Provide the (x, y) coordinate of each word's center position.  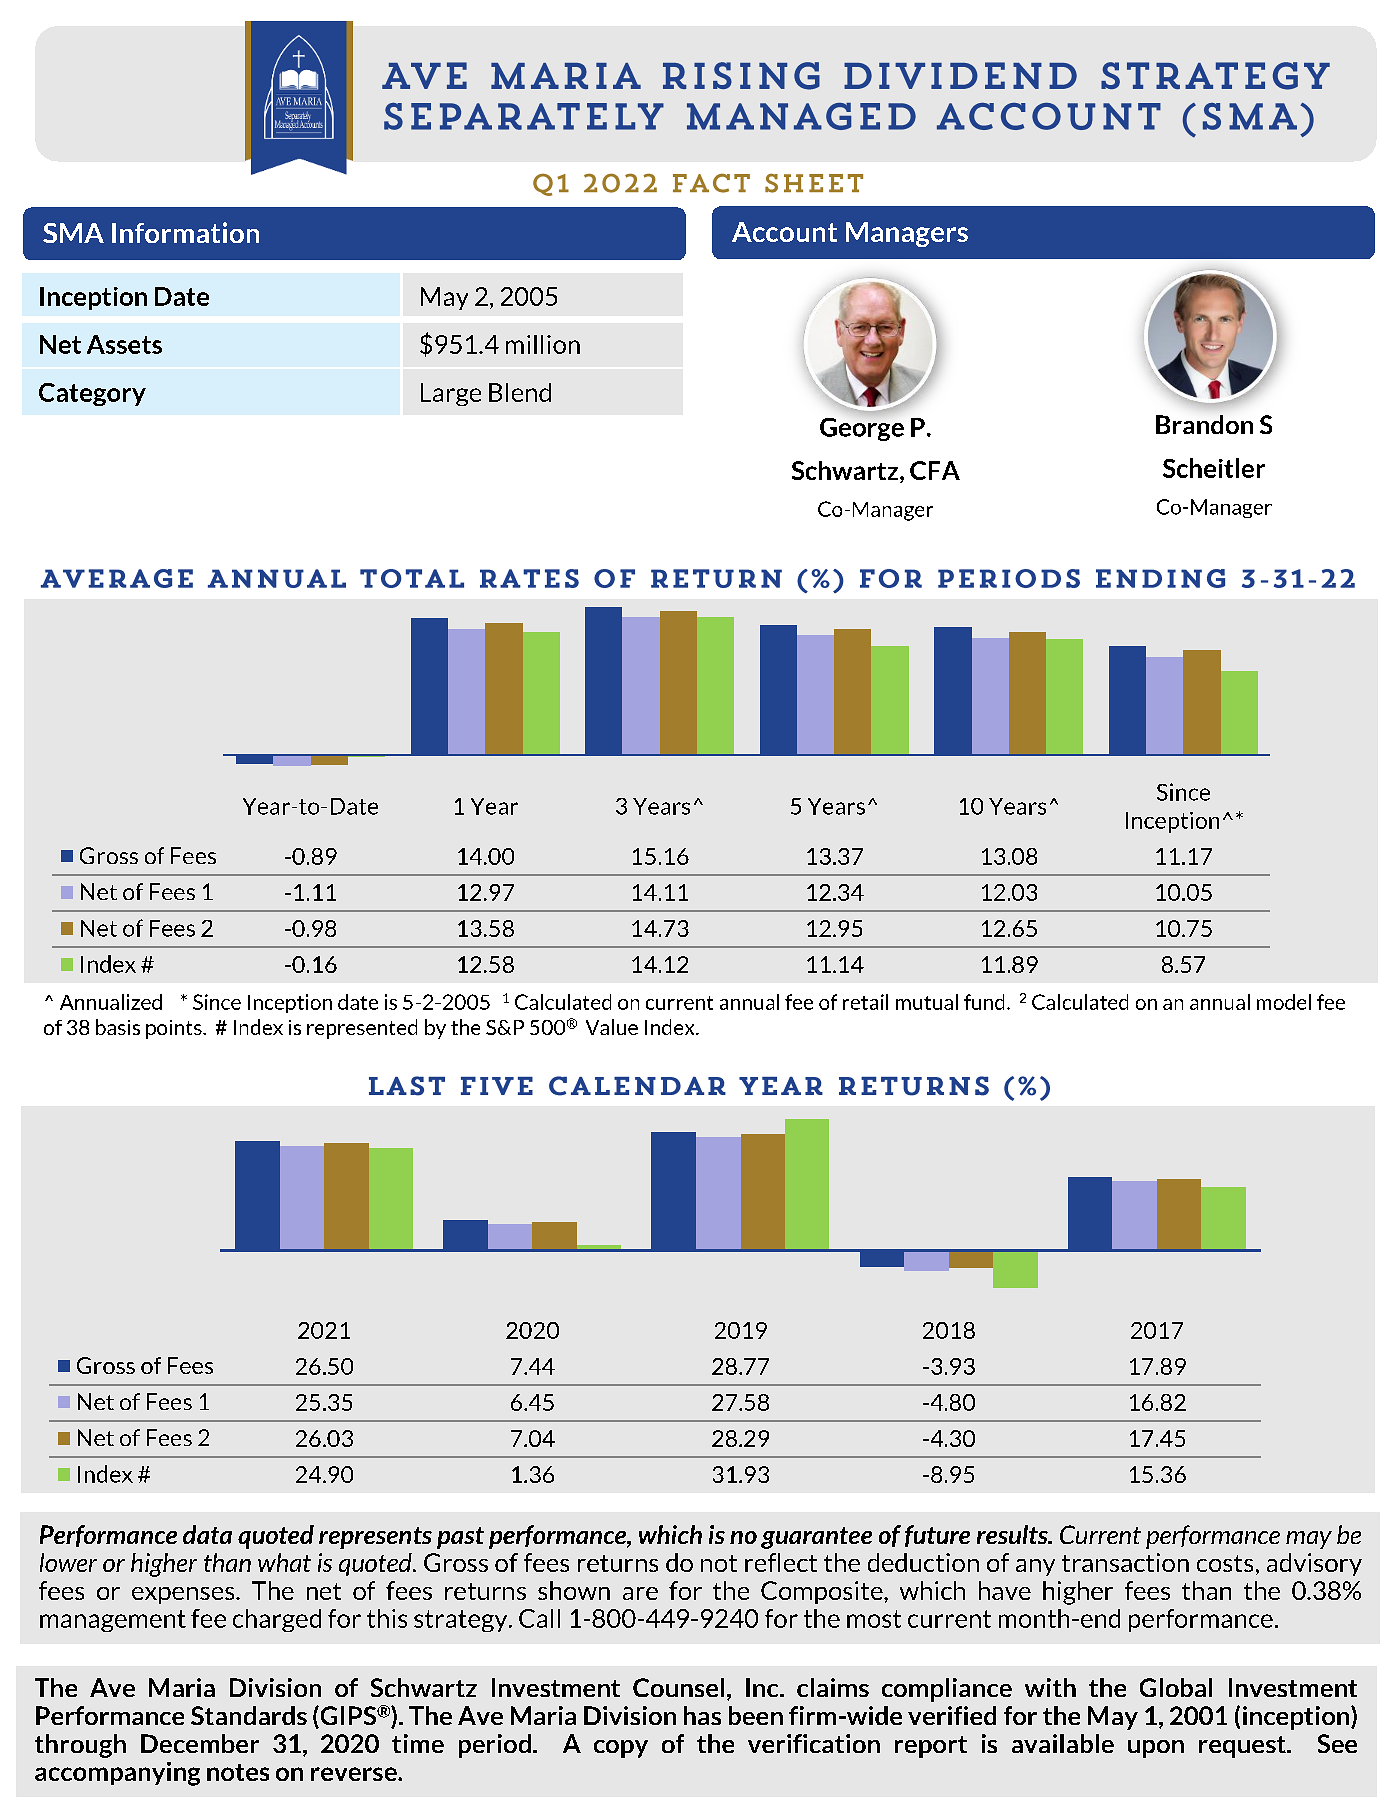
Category (92, 394)
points (175, 1029)
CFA (935, 470)
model (1284, 1002)
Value (612, 1027)
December (200, 1743)
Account (784, 232)
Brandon (1204, 424)
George (862, 429)
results (1013, 1534)
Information (185, 232)
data (207, 1534)
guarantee (816, 1538)
